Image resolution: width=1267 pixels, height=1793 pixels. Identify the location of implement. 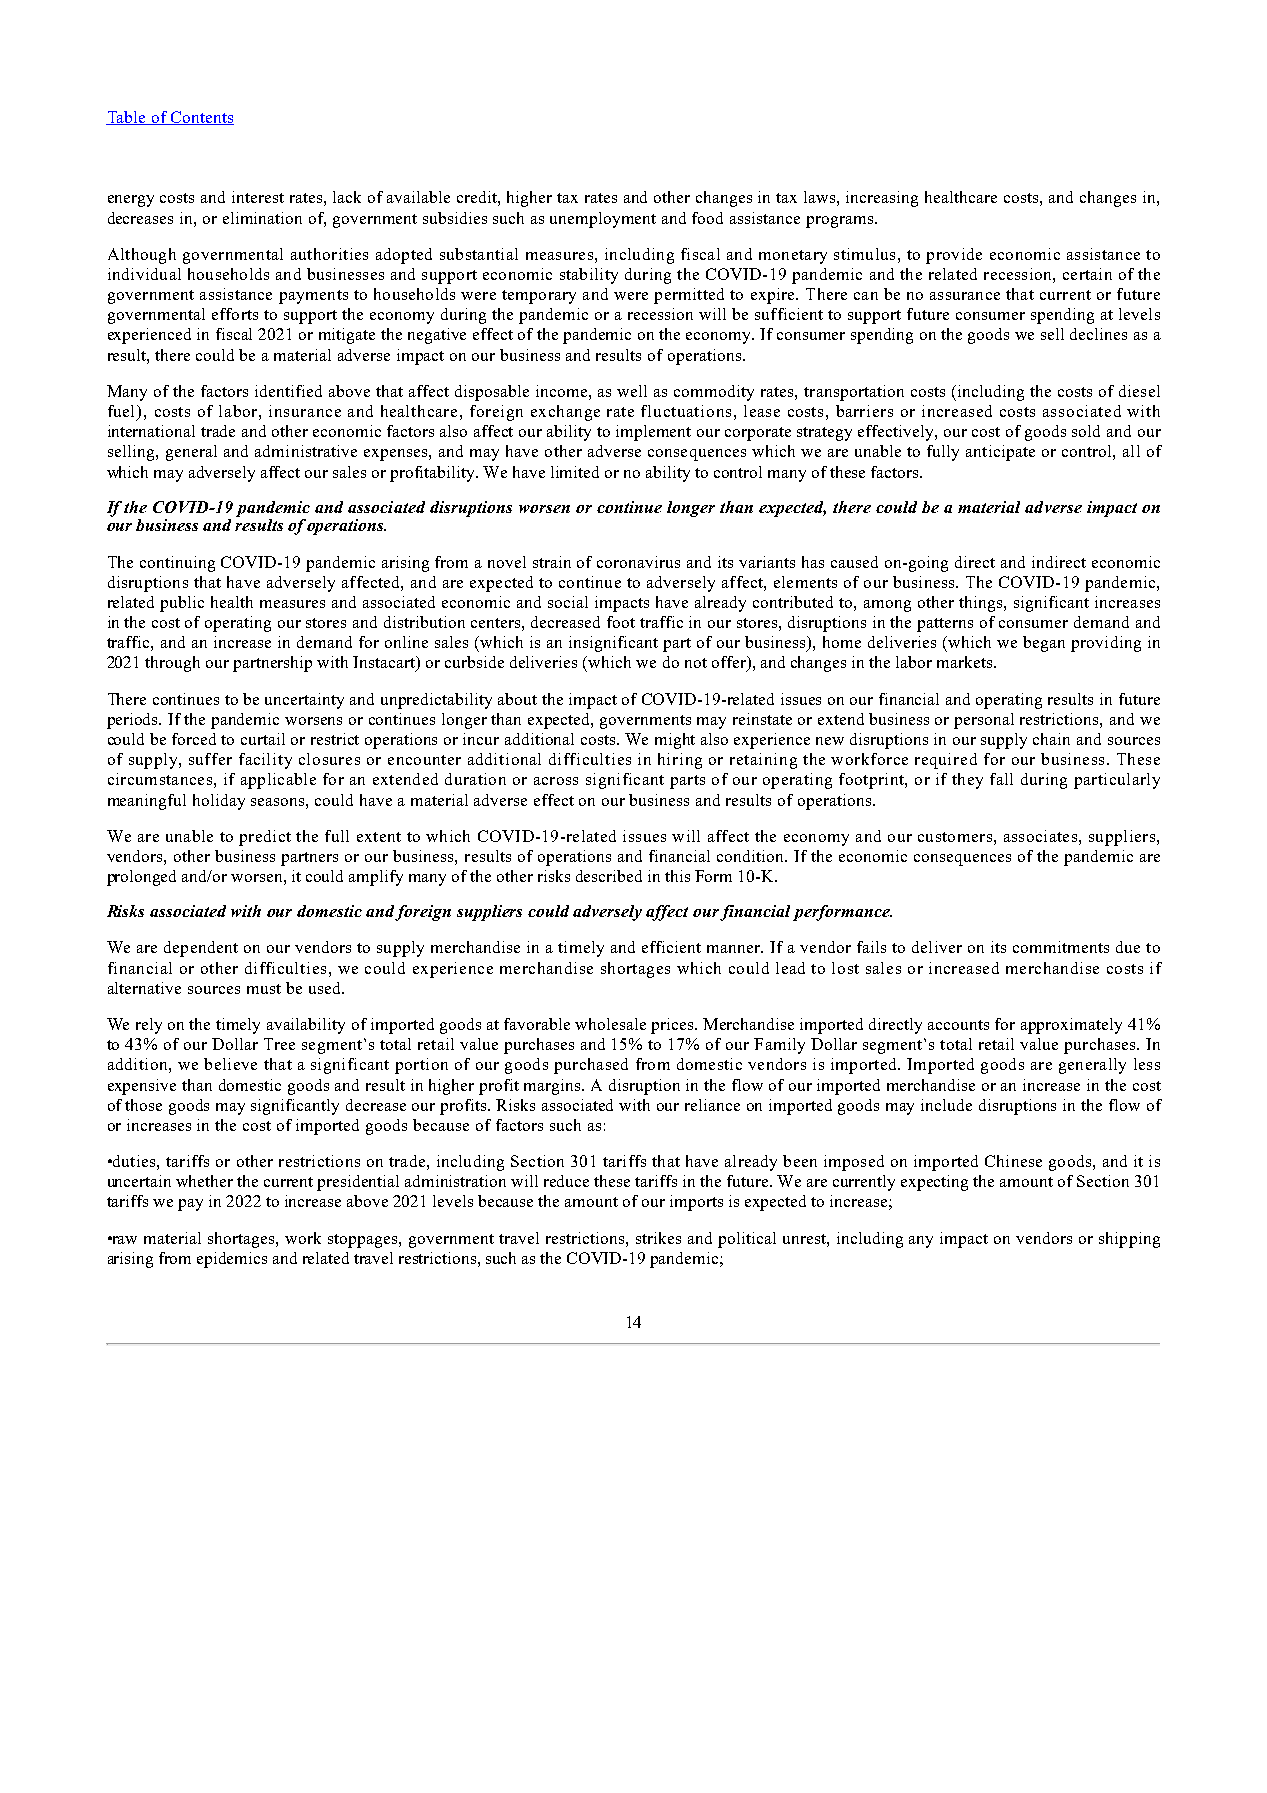
(653, 433).
